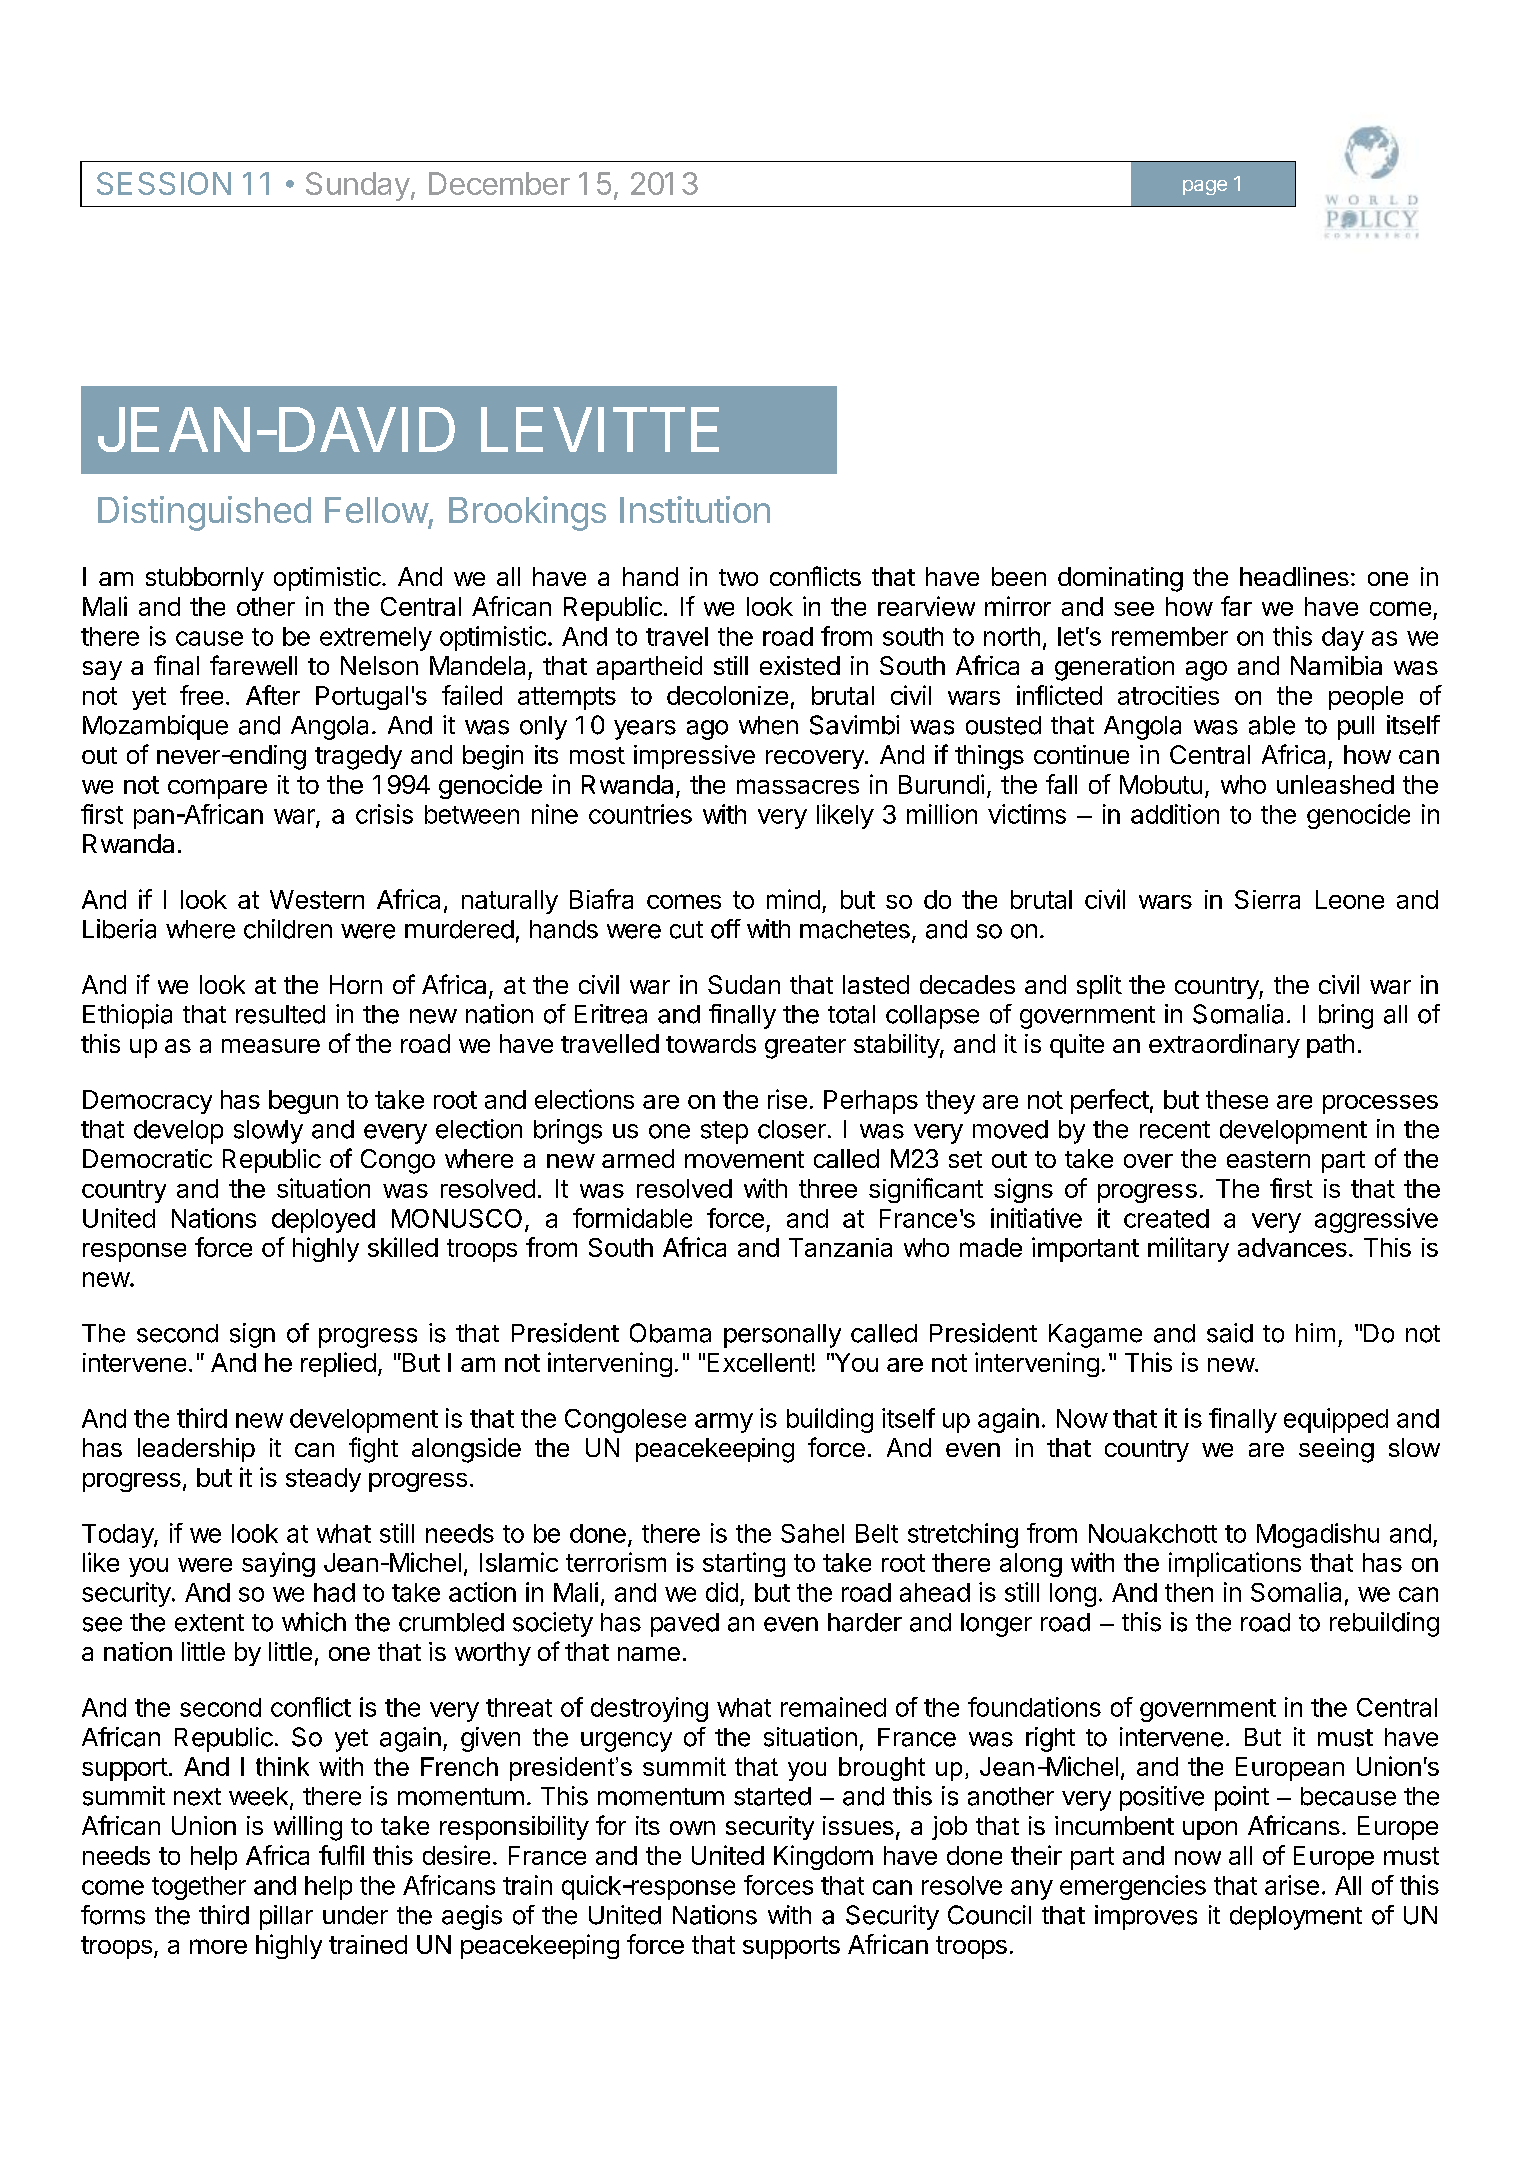 Image resolution: width=1535 pixels, height=2173 pixels. What do you see at coordinates (338, 1364) in the screenshot?
I see `replied` at bounding box center [338, 1364].
